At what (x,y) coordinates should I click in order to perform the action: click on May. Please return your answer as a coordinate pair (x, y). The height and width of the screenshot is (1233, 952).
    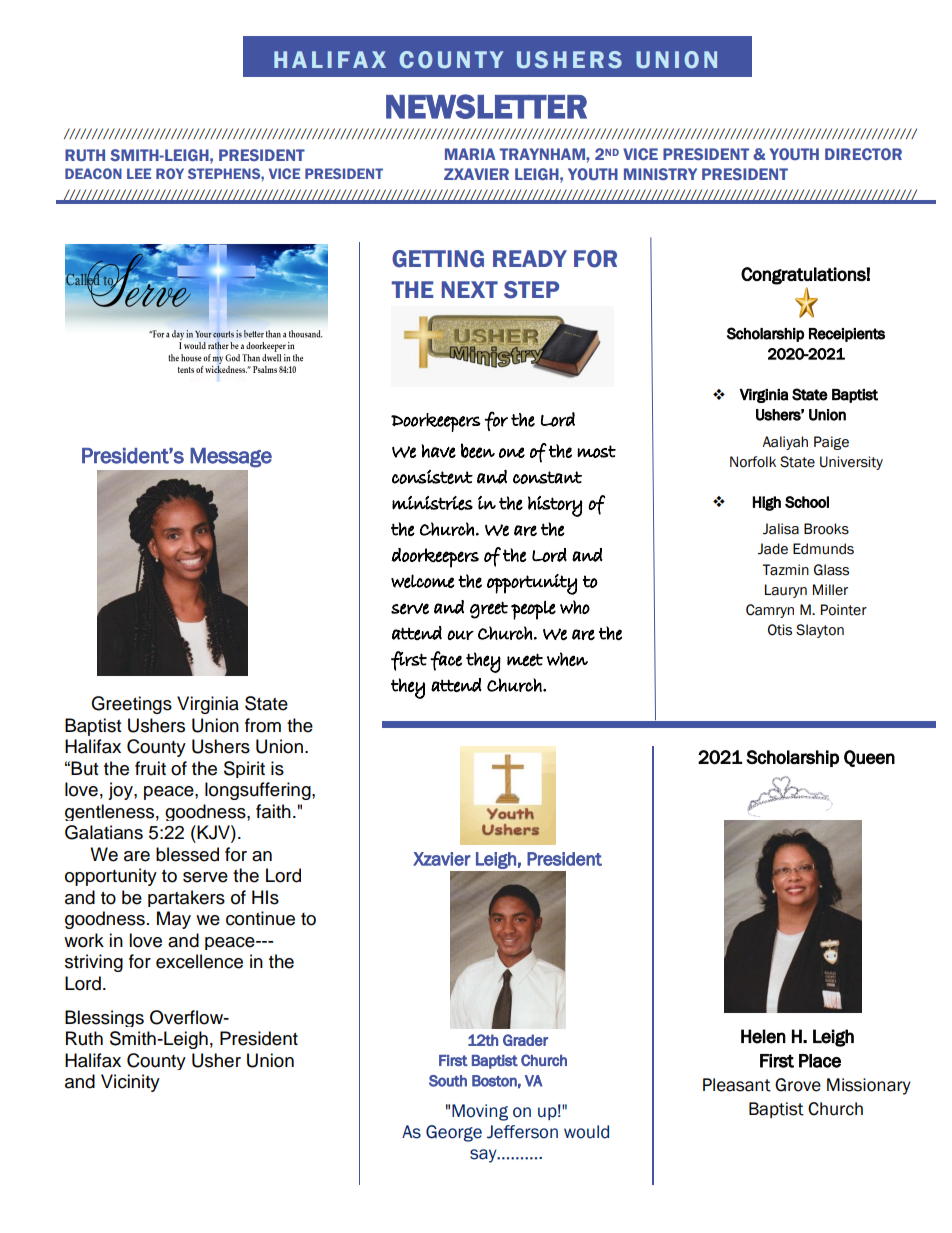
    Looking at the image, I should click on (174, 920).
